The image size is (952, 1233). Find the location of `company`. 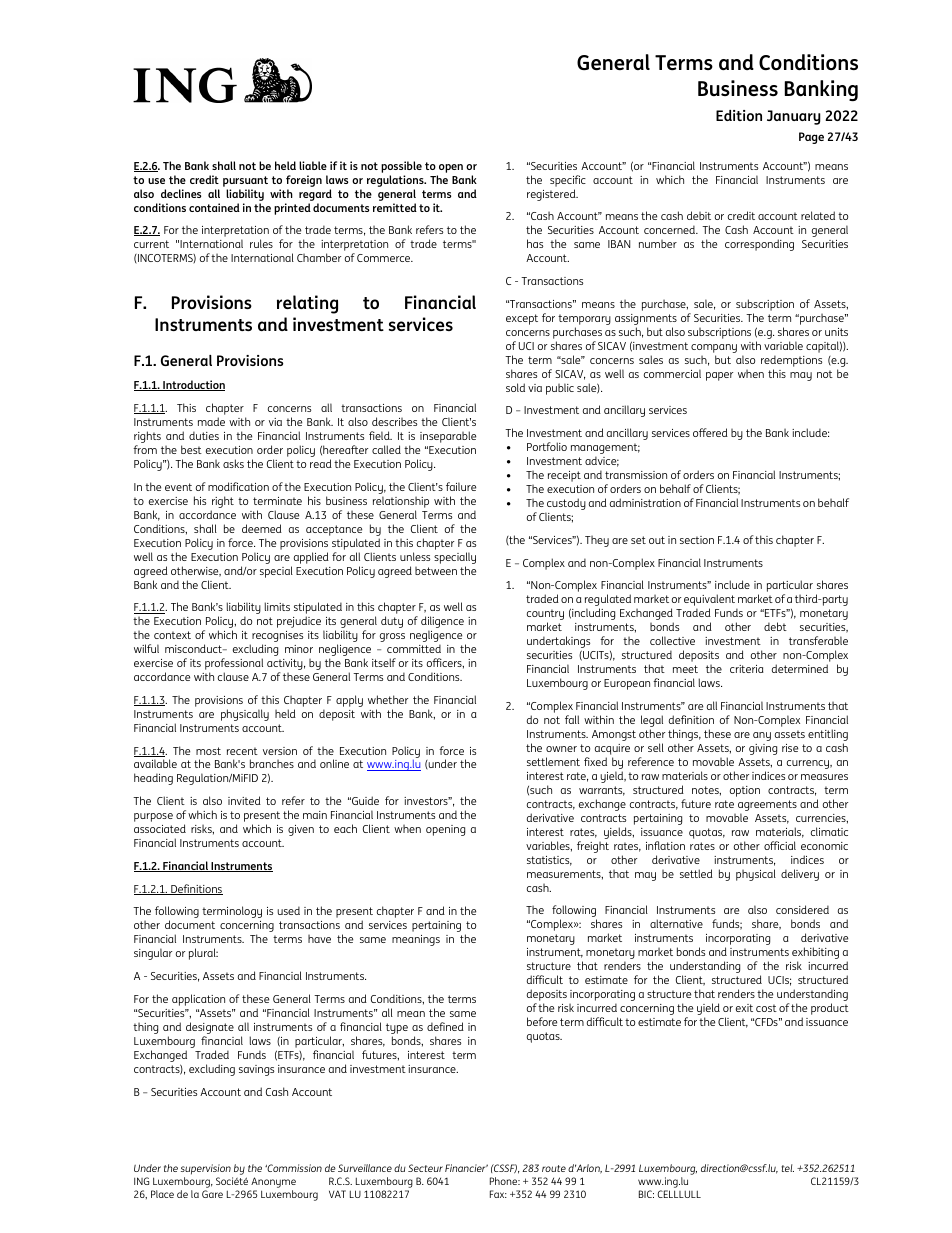

company is located at coordinates (714, 348).
